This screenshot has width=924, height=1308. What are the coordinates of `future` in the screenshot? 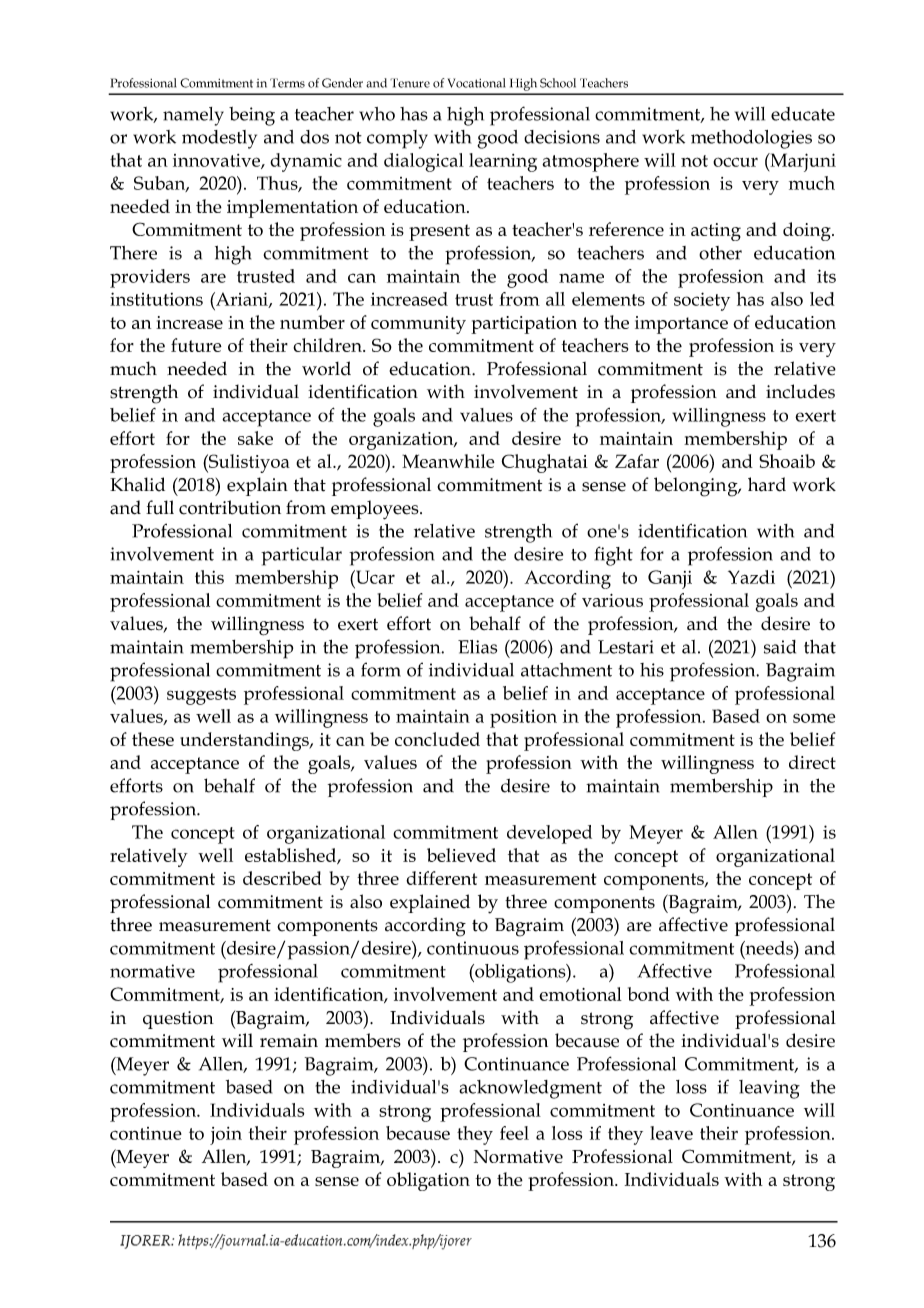 It's located at (196, 345).
